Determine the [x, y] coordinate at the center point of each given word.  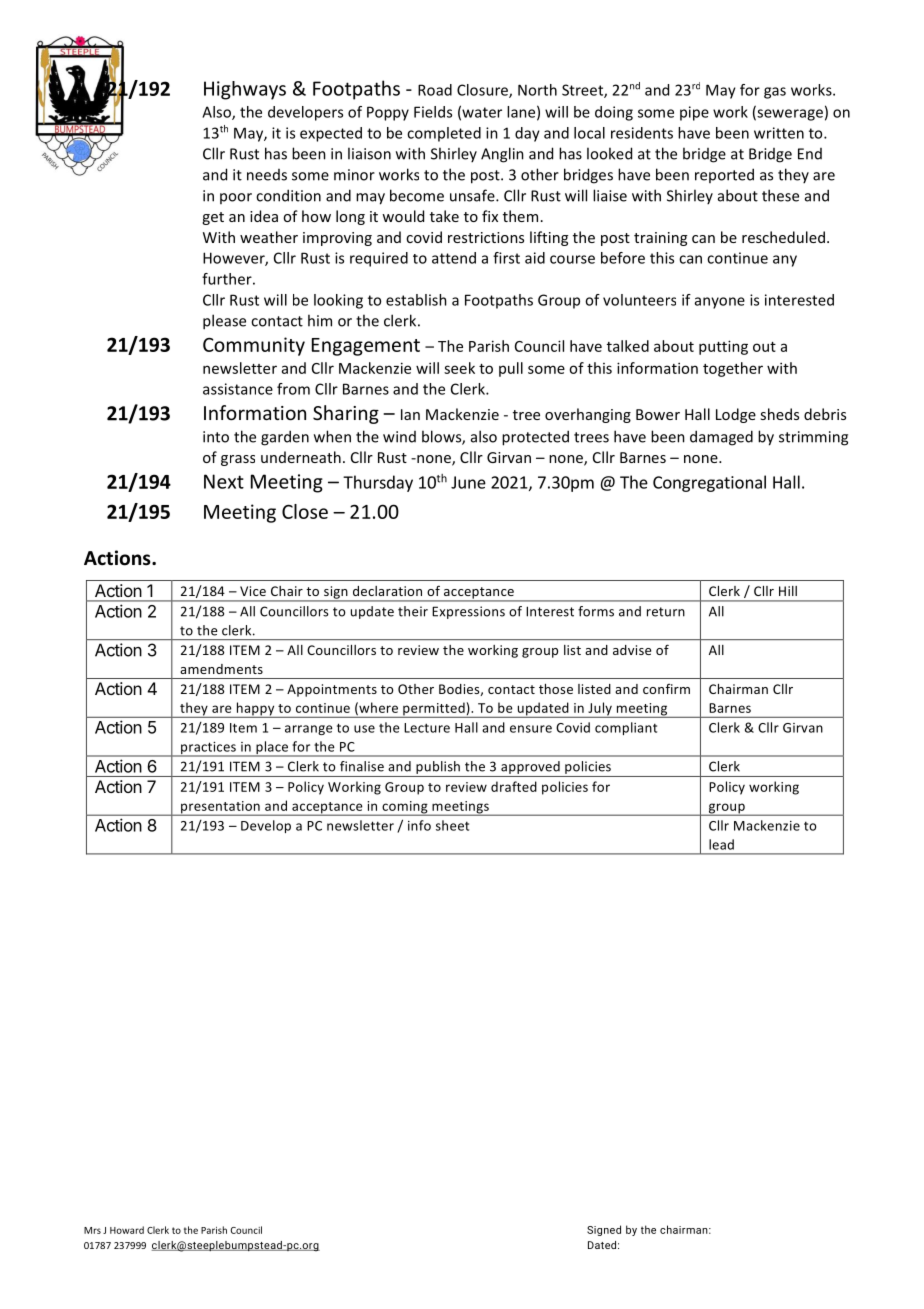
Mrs [92, 1230]
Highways [245, 90]
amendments [221, 669]
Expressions [468, 612]
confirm [666, 689]
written [779, 133]
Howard [127, 1230]
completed [444, 134]
